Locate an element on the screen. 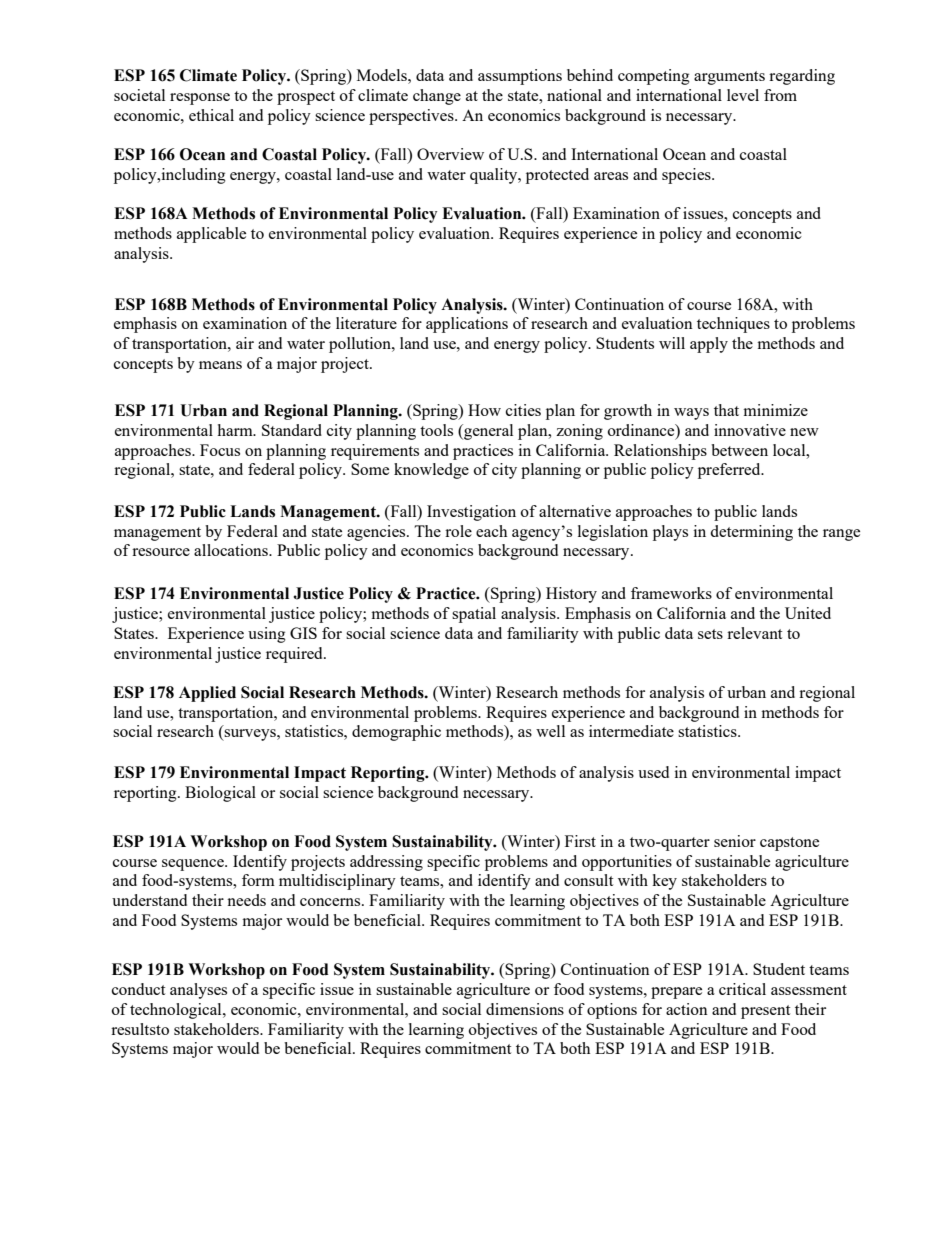  techniques is located at coordinates (733, 325).
